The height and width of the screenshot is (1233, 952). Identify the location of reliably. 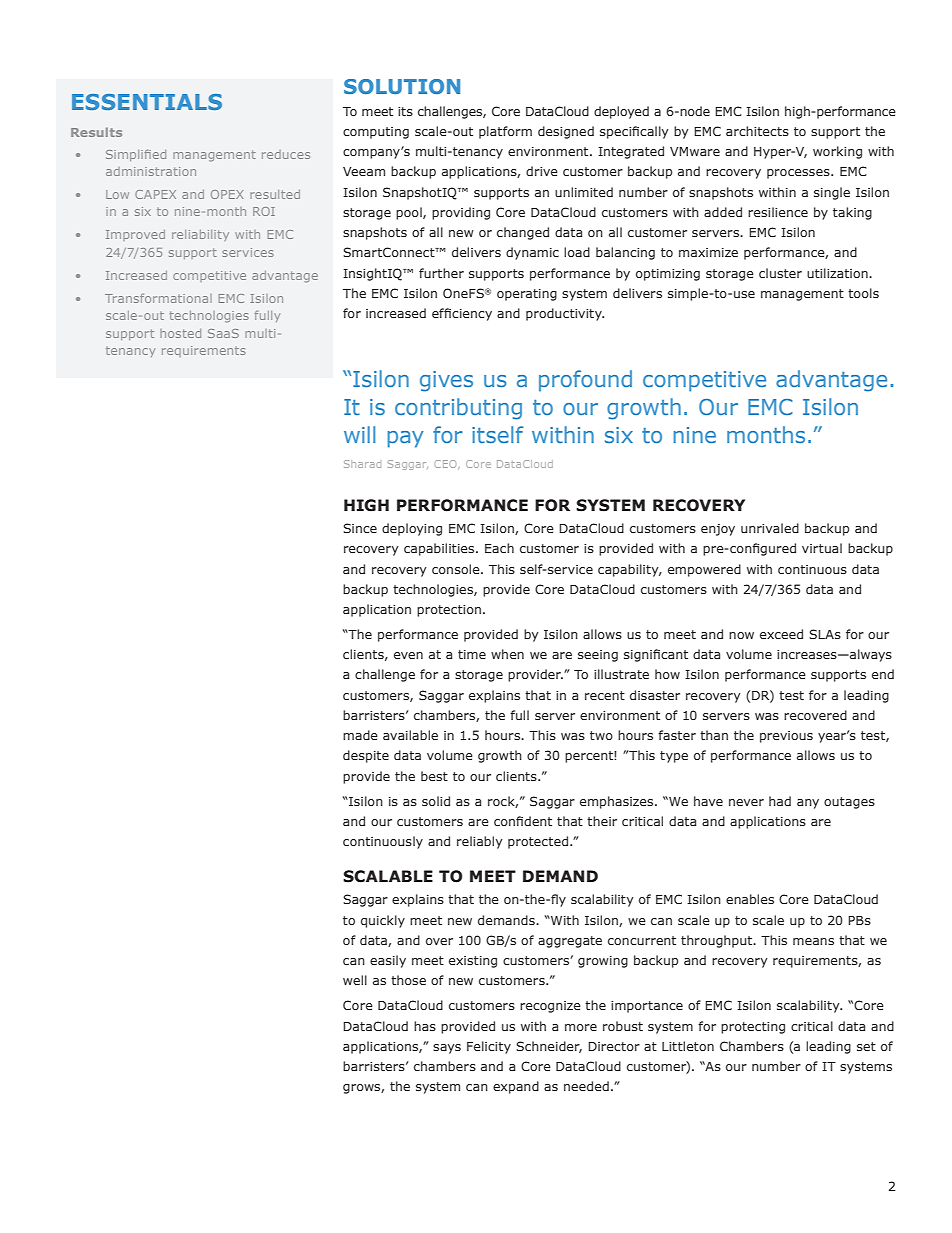
(480, 842).
